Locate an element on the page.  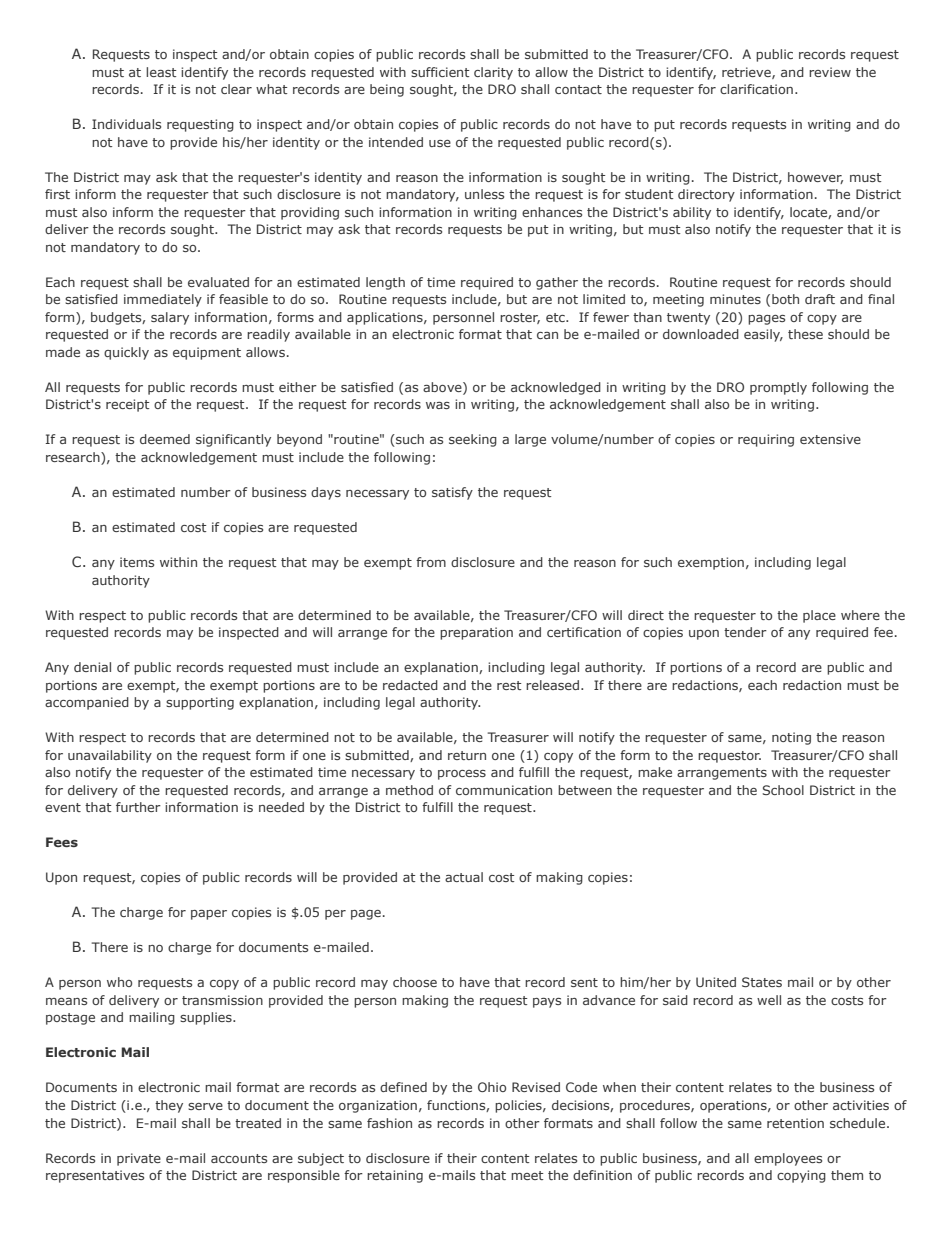
preparation is located at coordinates (476, 633).
